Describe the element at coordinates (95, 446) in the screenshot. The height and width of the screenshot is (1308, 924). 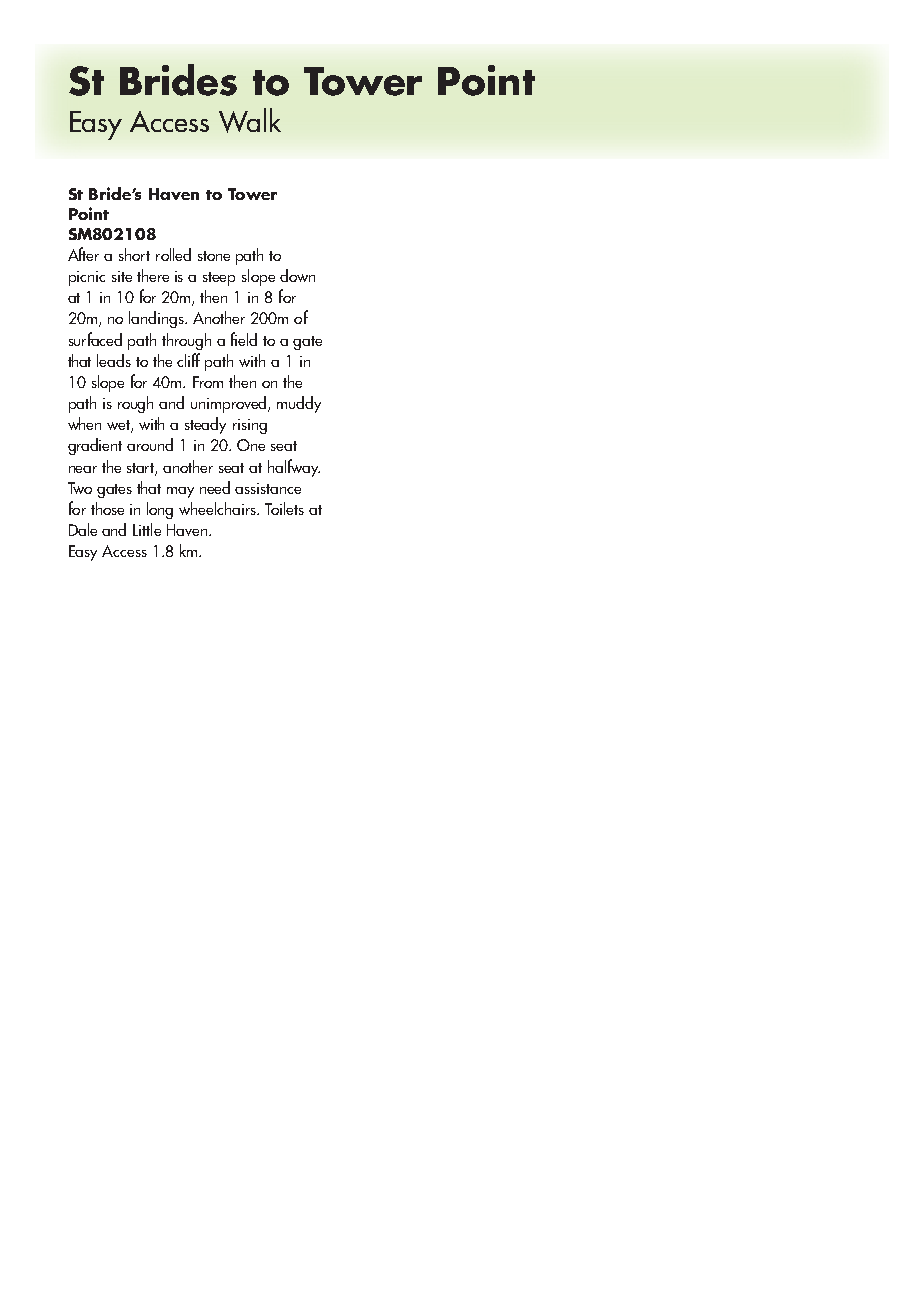
I see `gradient` at that location.
